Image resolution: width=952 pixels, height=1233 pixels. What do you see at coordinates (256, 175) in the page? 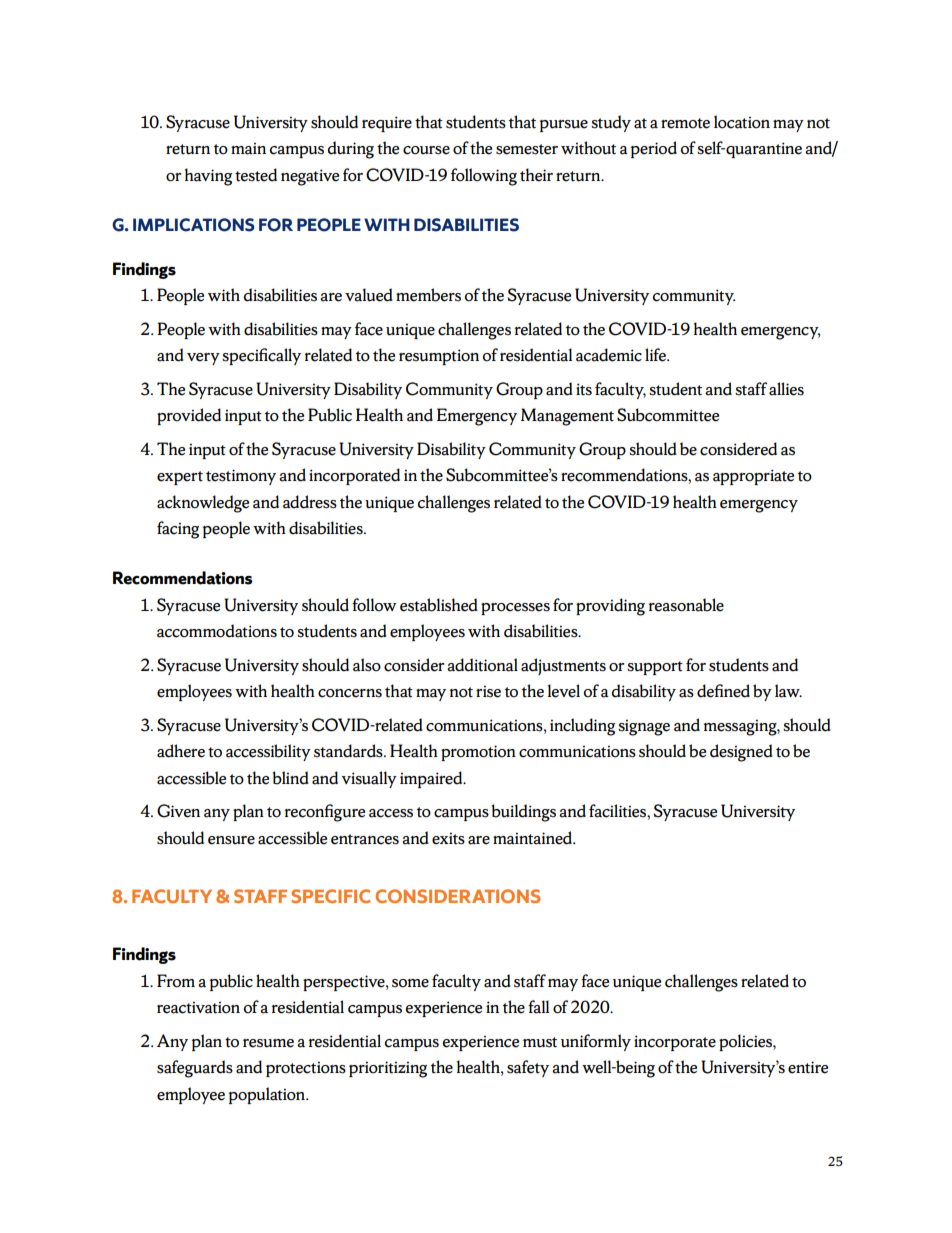
I see `tested` at bounding box center [256, 175].
